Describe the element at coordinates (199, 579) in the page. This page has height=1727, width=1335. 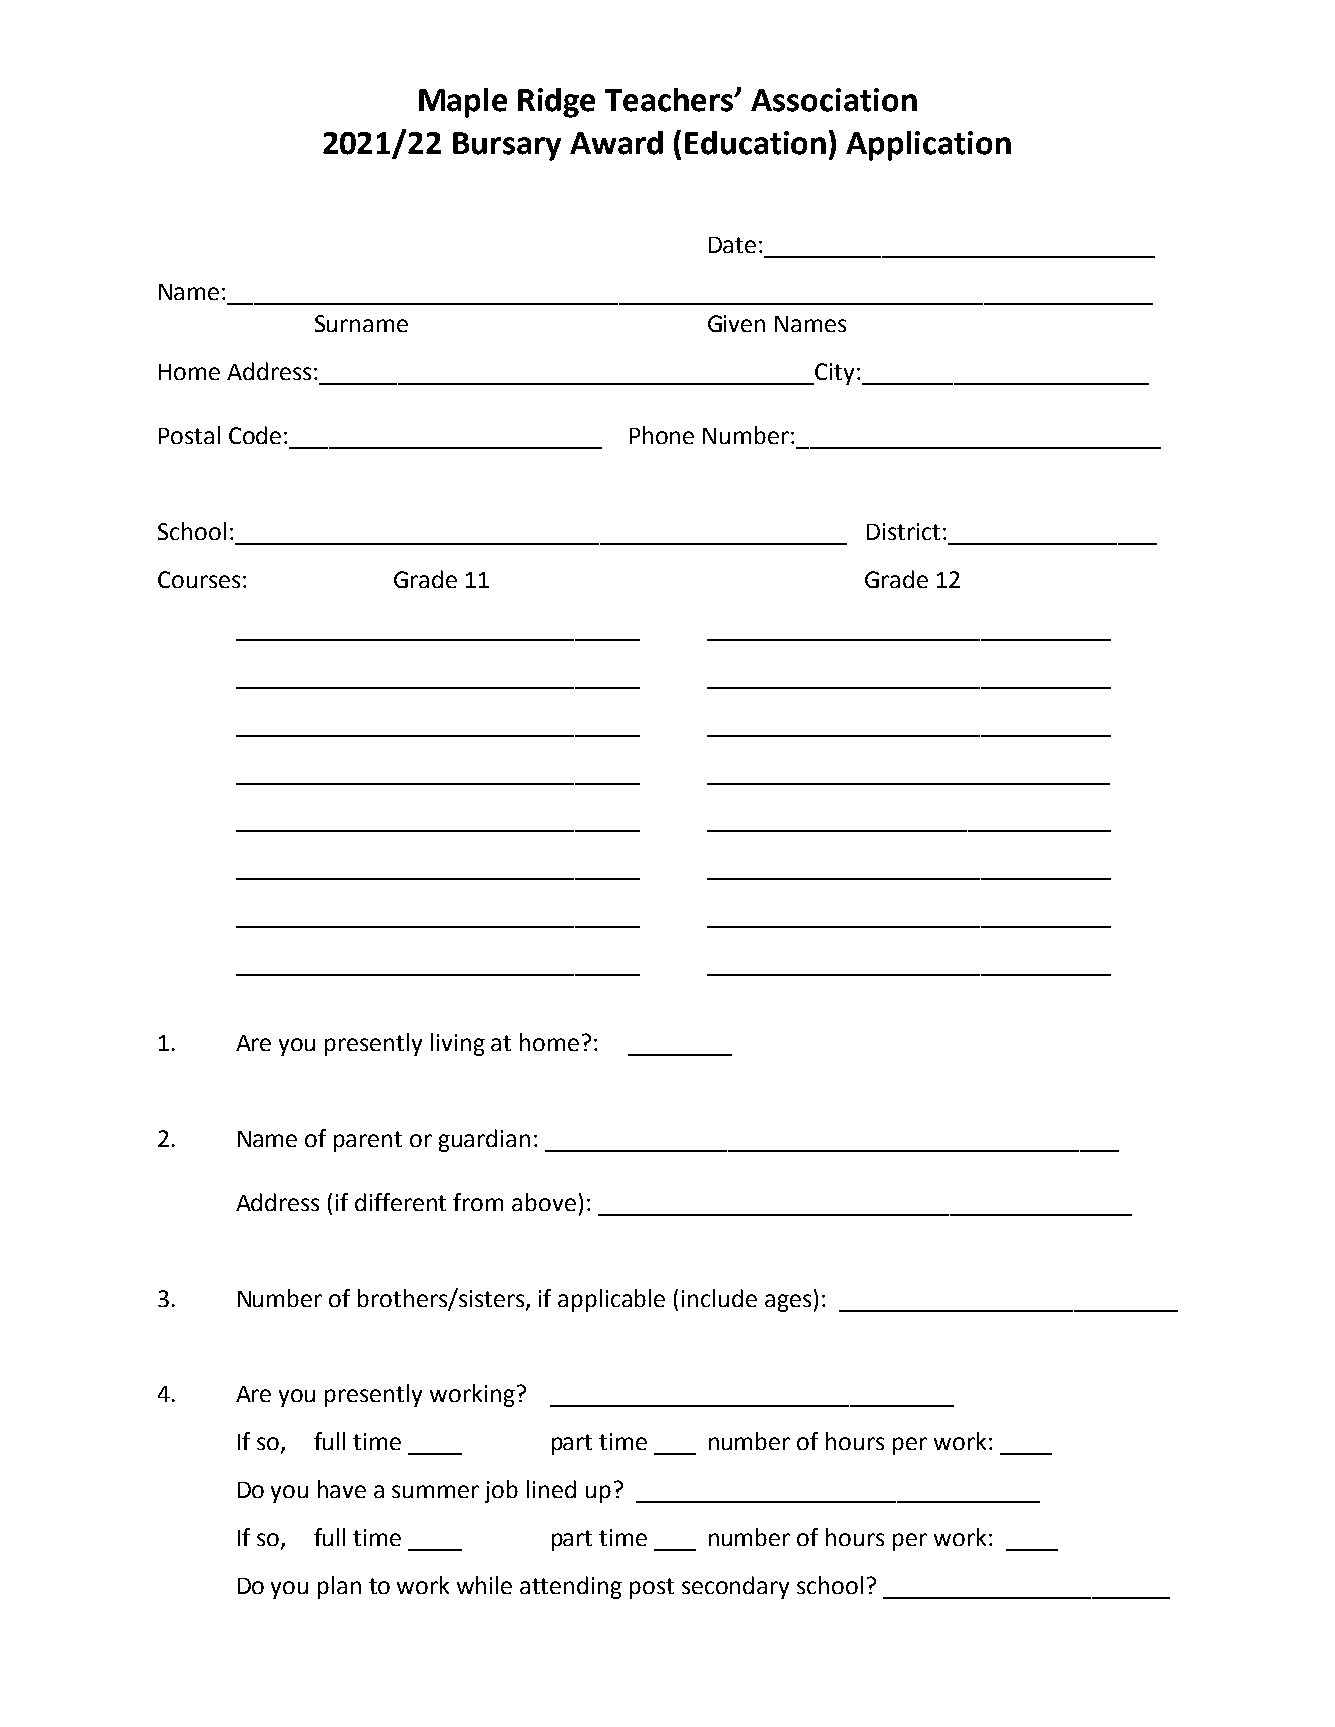
I see `Courses` at that location.
